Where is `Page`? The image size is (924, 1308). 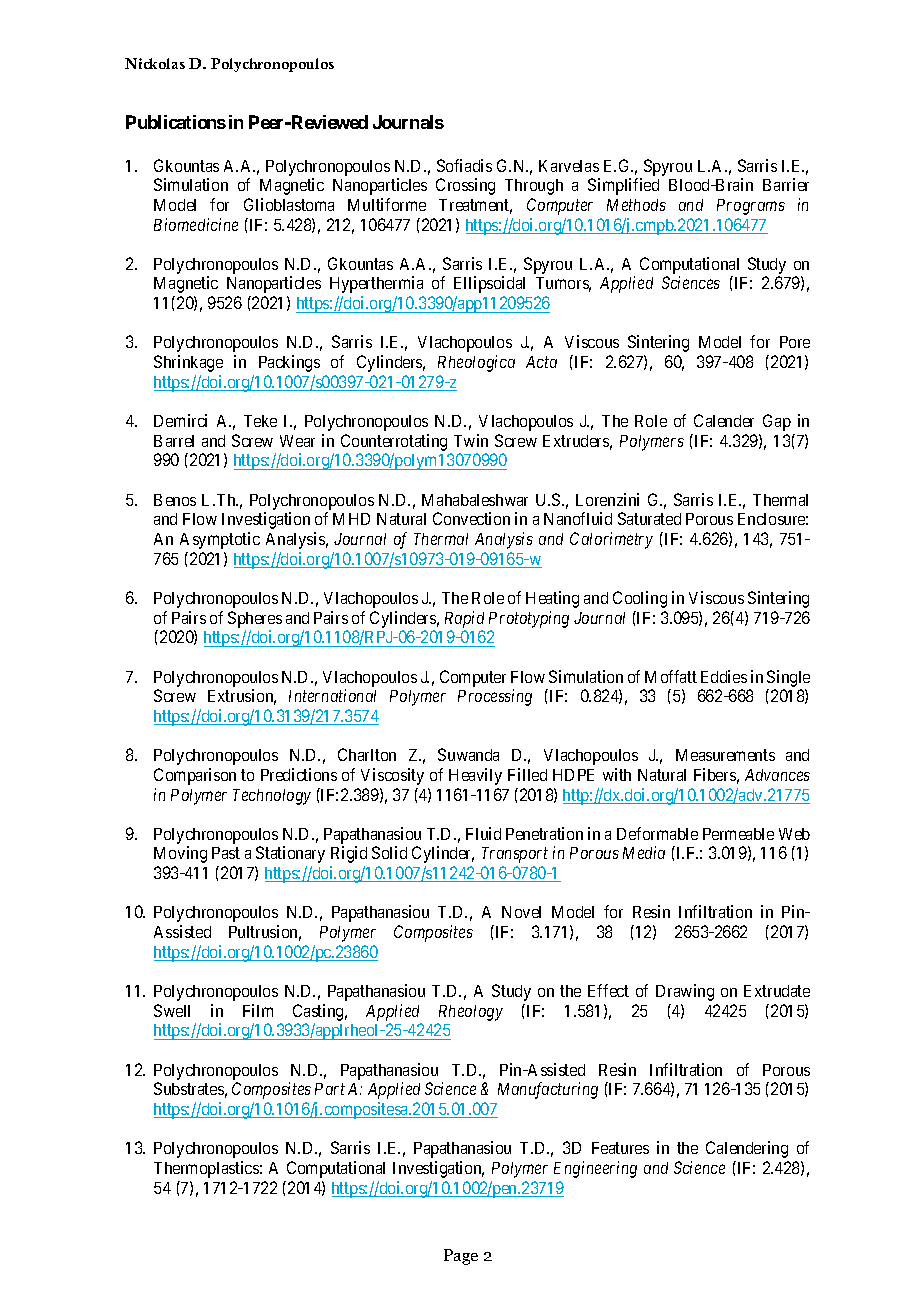
Page is located at coordinates (461, 1257).
